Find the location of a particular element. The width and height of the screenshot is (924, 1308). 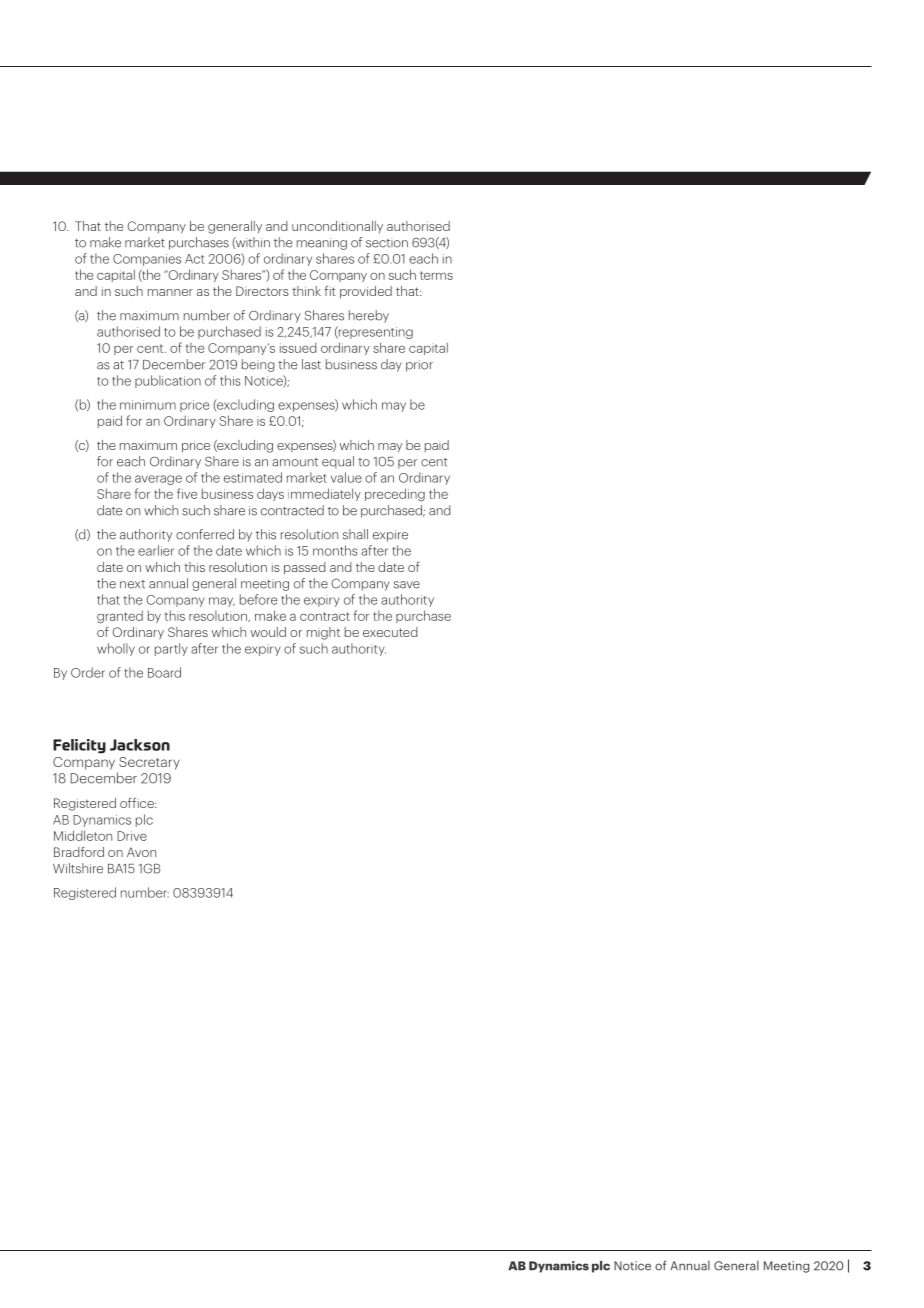

would is located at coordinates (268, 632).
